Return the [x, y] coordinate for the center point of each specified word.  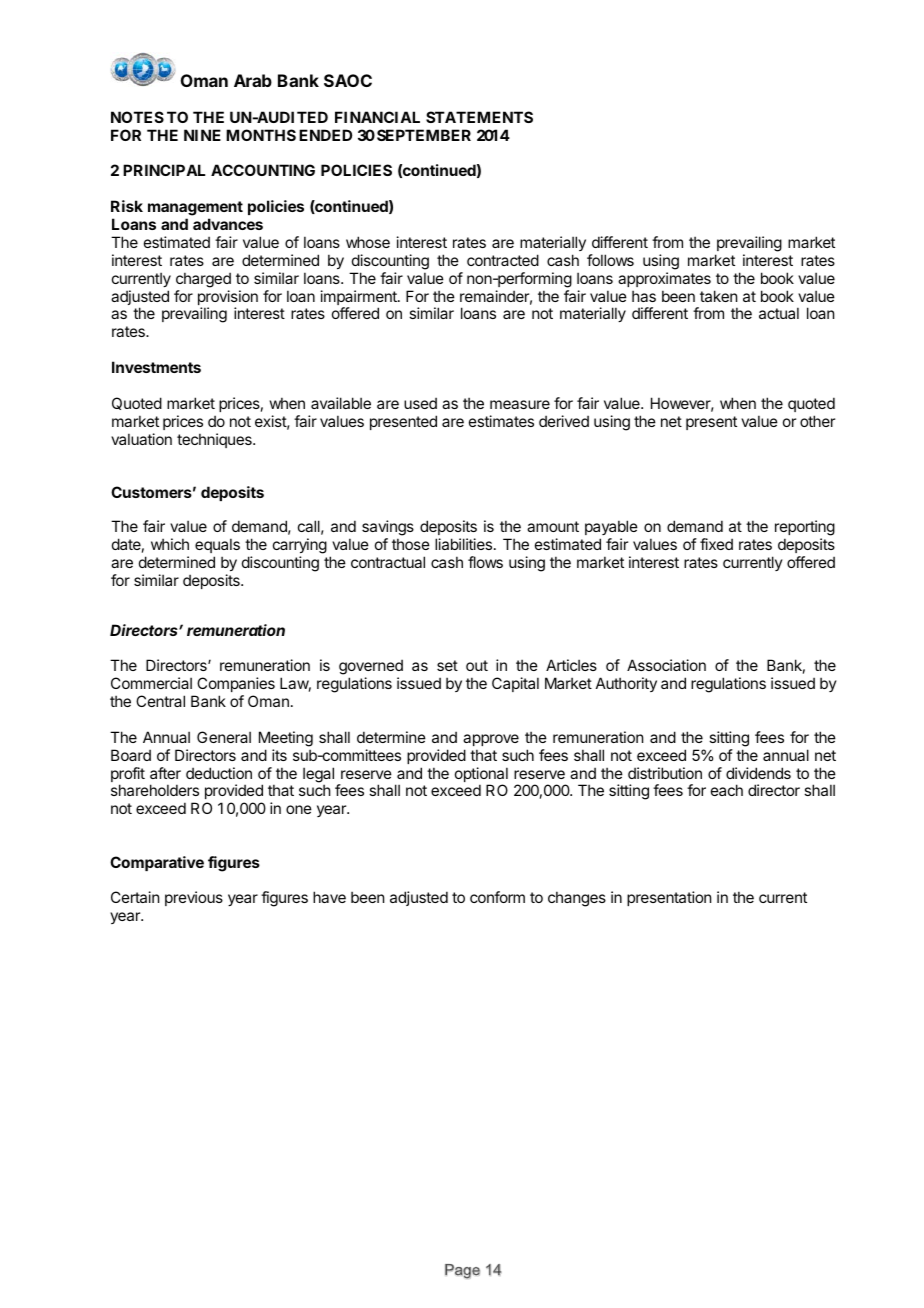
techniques [215, 440]
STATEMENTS [479, 117]
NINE [202, 135]
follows [610, 260]
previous [194, 898]
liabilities [463, 544]
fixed [716, 544]
